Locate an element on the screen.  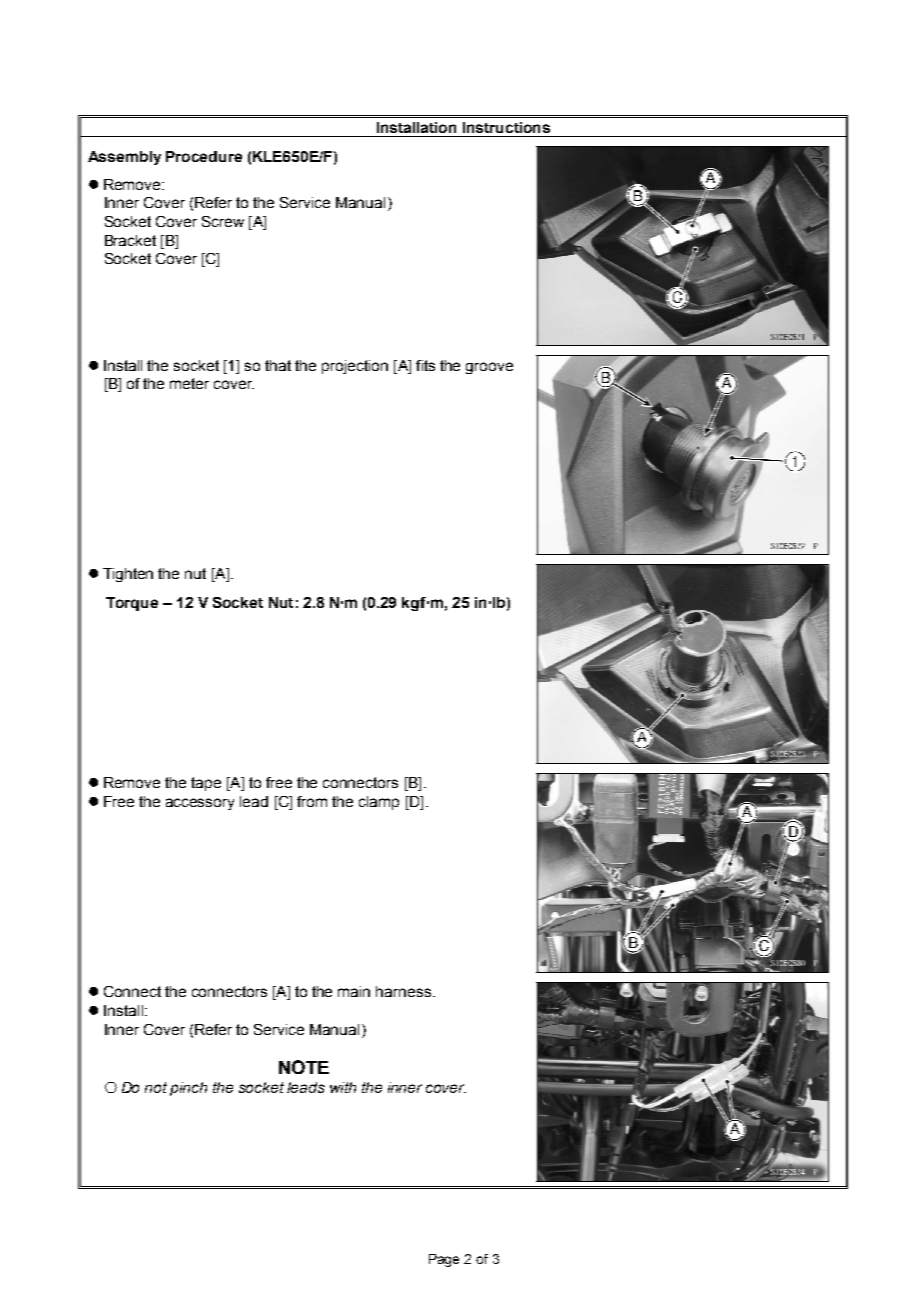
Procedure is located at coordinates (204, 156).
